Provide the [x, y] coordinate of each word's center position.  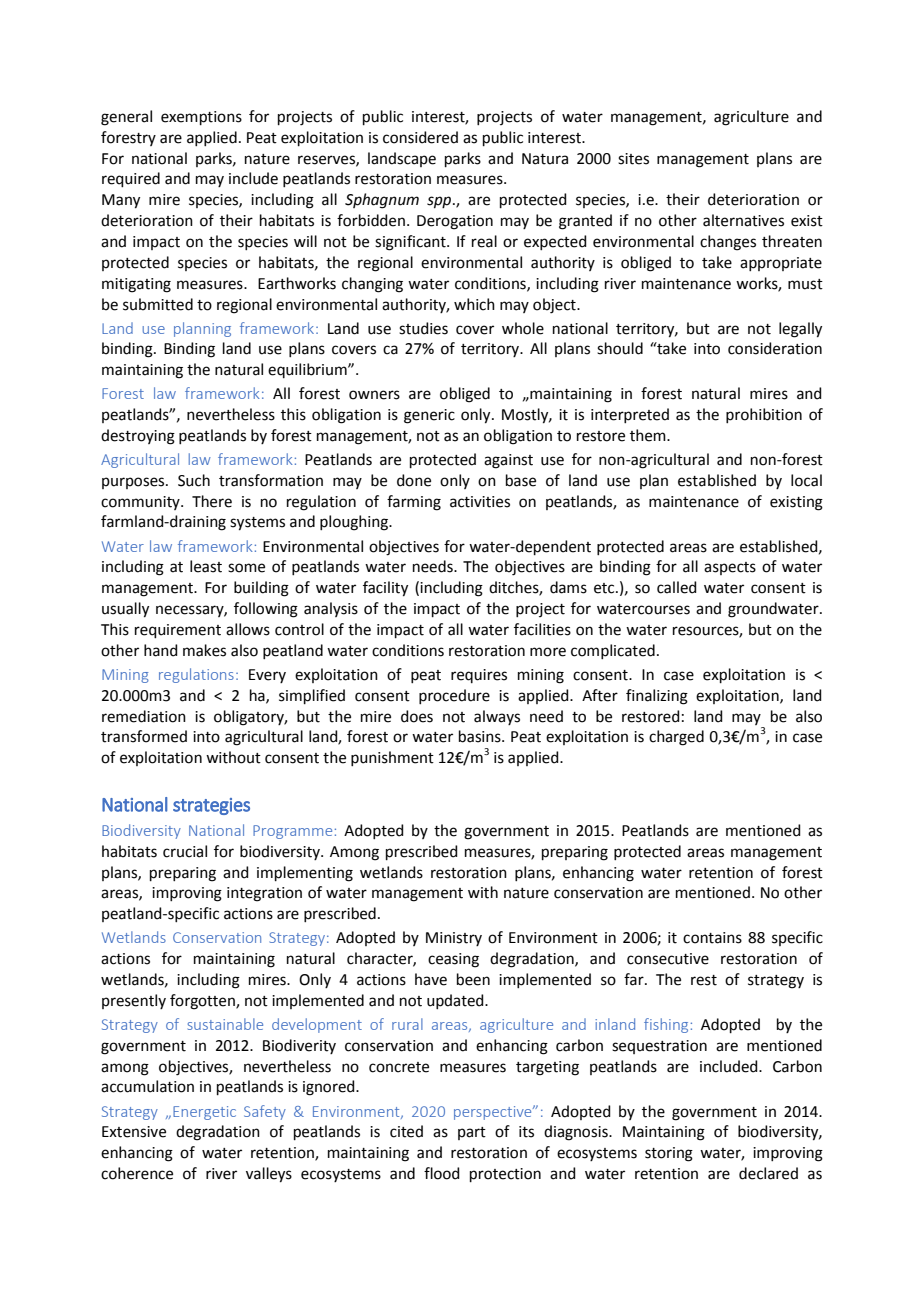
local [806, 480]
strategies [211, 806]
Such [194, 480]
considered [420, 137]
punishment [392, 758]
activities [480, 502]
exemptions [201, 118]
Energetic [204, 1113]
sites [633, 159]
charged [676, 738]
